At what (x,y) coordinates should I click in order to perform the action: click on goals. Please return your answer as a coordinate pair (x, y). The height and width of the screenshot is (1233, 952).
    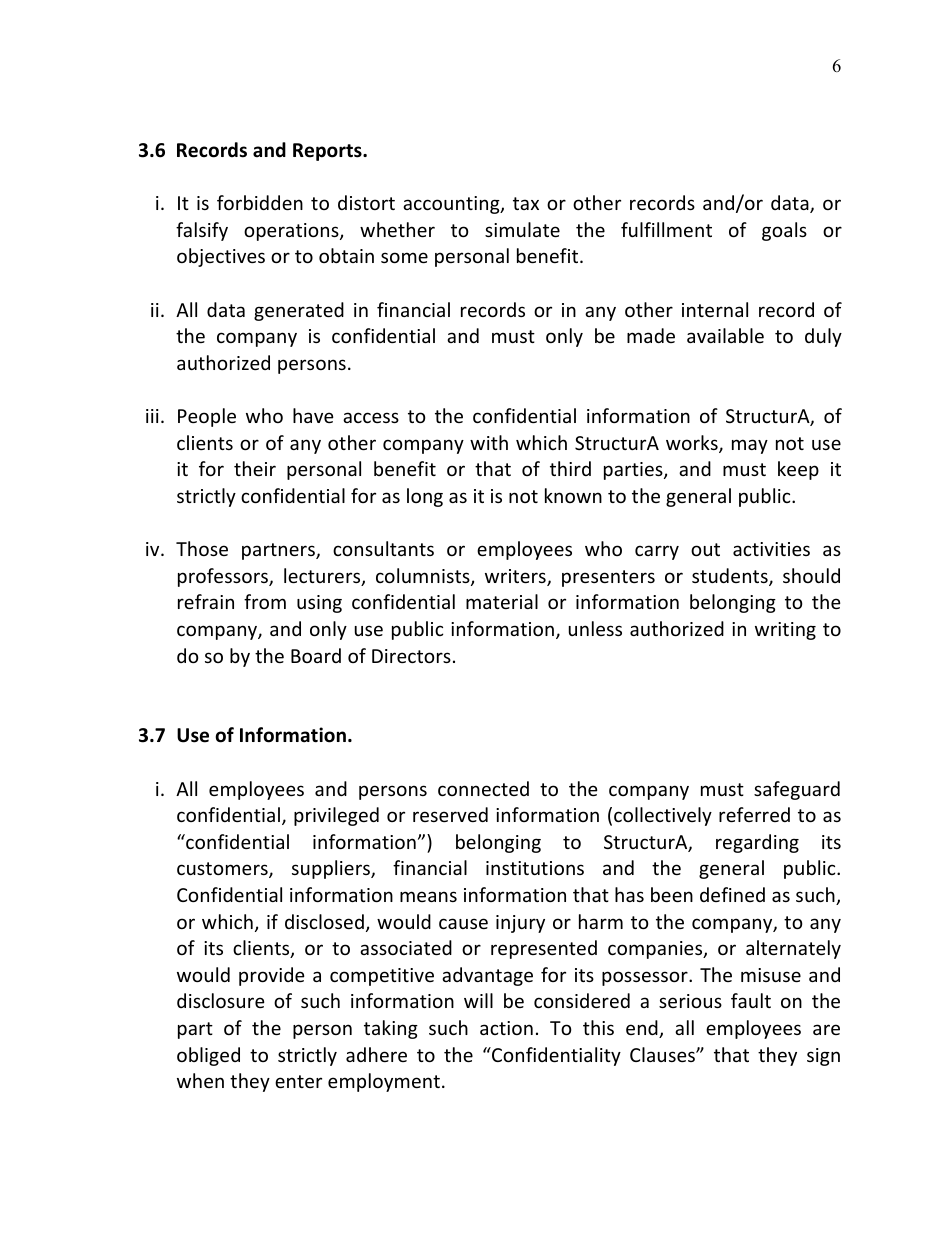
    Looking at the image, I should click on (784, 231).
